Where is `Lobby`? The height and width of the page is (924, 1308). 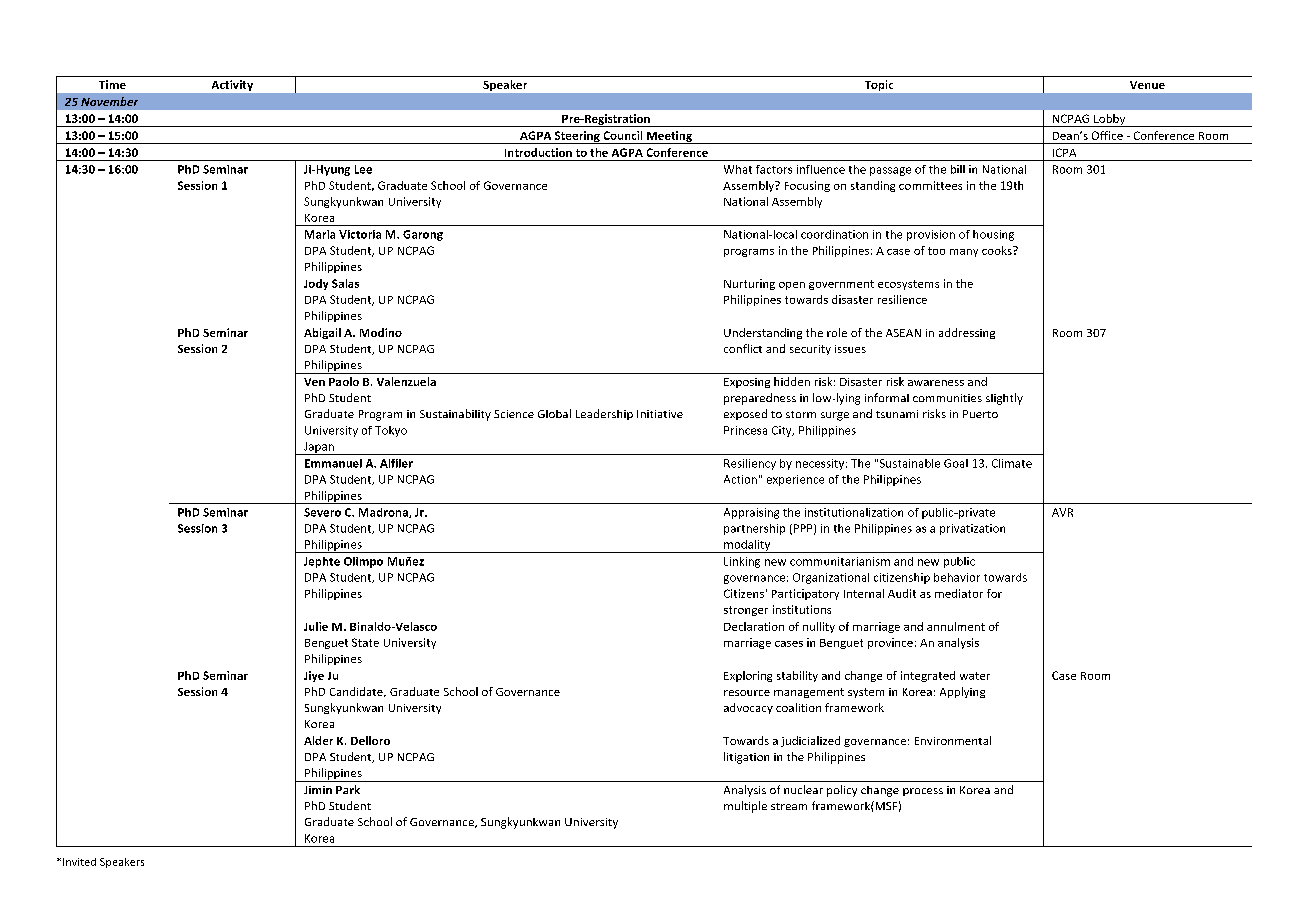 Lobby is located at coordinates (1110, 120).
